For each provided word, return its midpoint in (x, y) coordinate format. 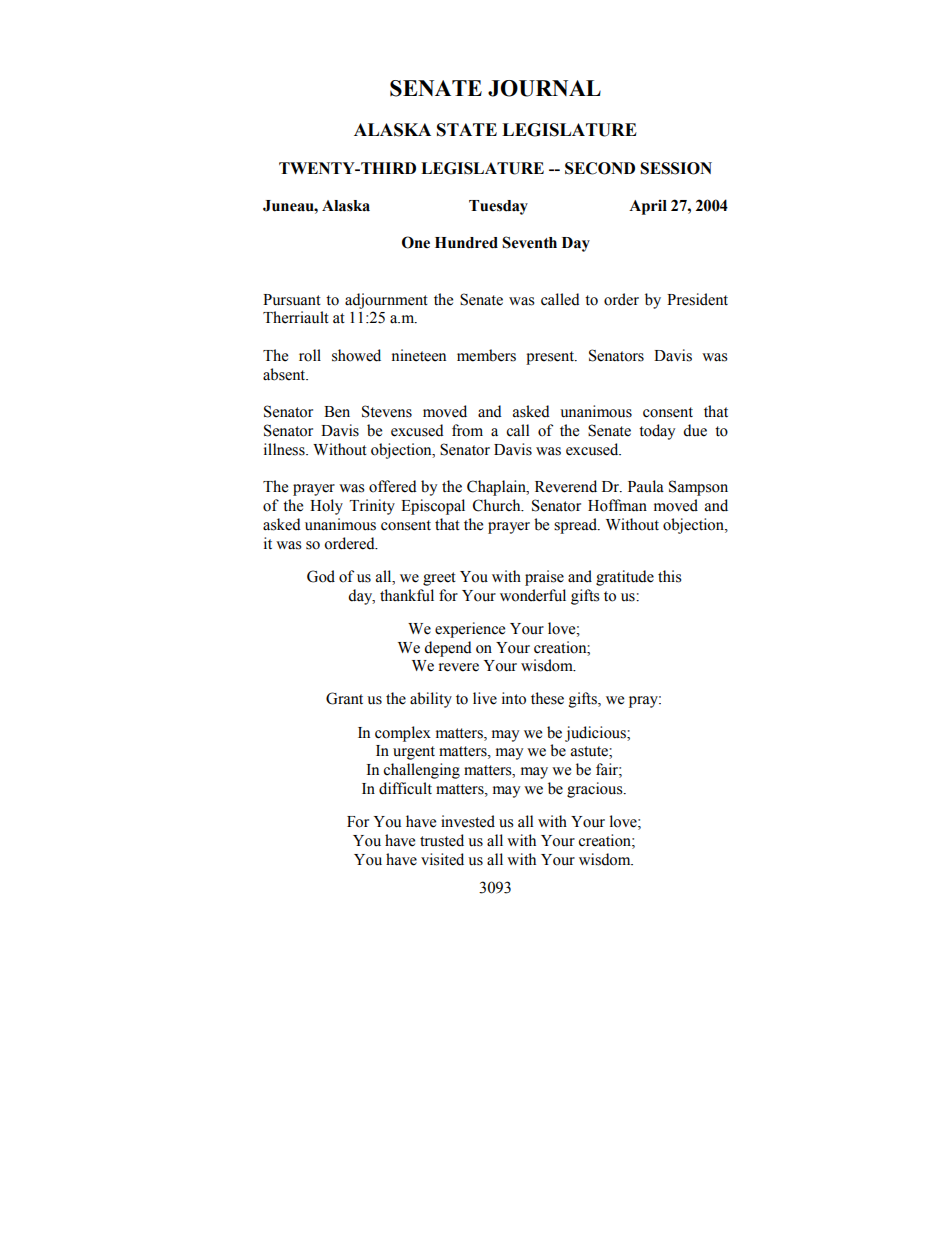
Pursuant (292, 300)
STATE (467, 130)
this (669, 576)
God (321, 576)
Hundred (466, 243)
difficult (405, 788)
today (657, 432)
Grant (344, 698)
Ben (337, 412)
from (467, 430)
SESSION (676, 168)
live (485, 698)
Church (498, 505)
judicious (596, 734)
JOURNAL (544, 88)
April (648, 207)
